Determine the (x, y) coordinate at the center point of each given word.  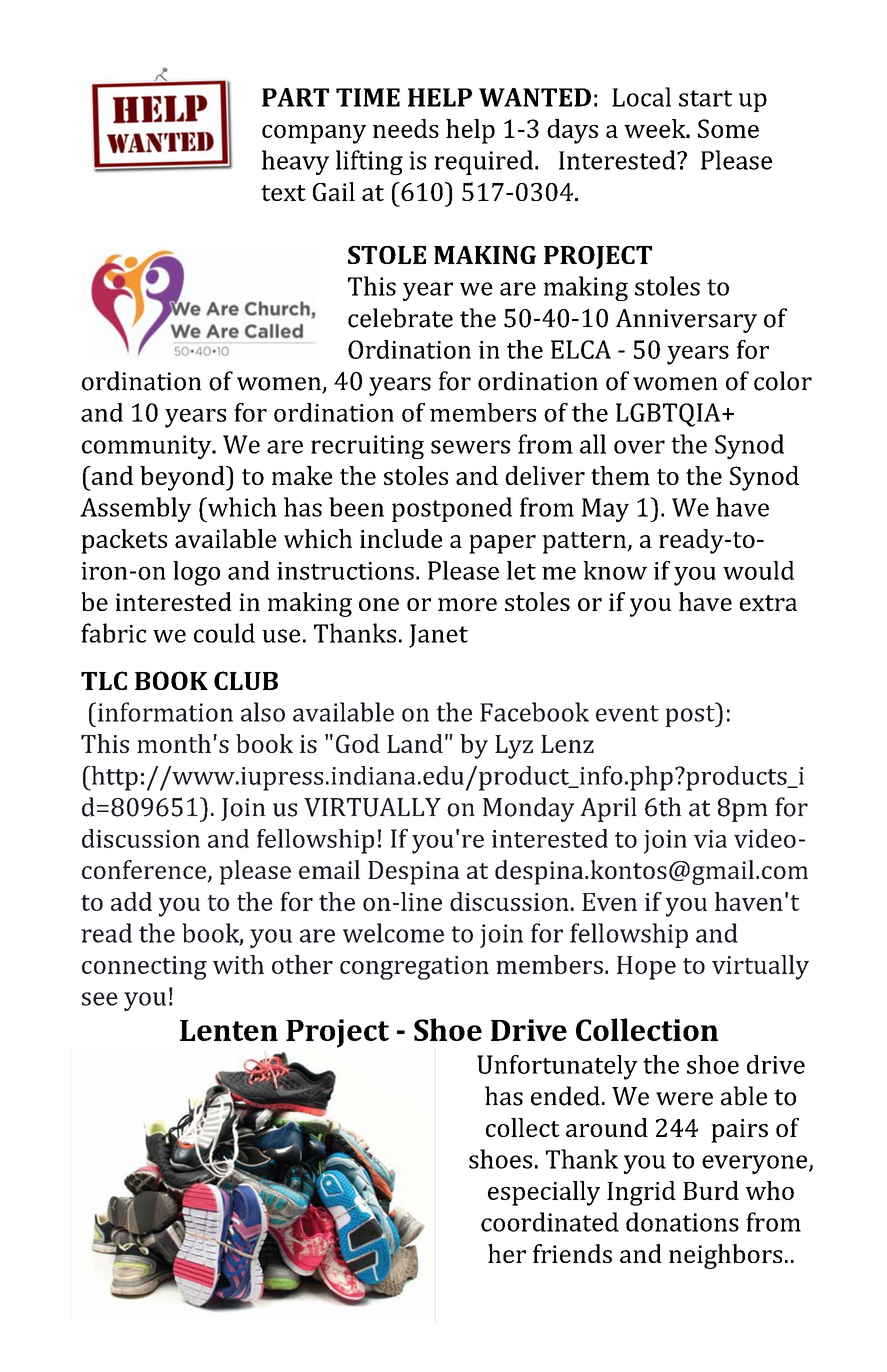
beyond (183, 478)
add (131, 901)
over (639, 447)
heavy (295, 162)
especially (544, 1193)
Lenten (229, 1030)
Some (728, 128)
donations (682, 1222)
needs (406, 128)
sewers (470, 447)
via (710, 839)
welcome (393, 933)
